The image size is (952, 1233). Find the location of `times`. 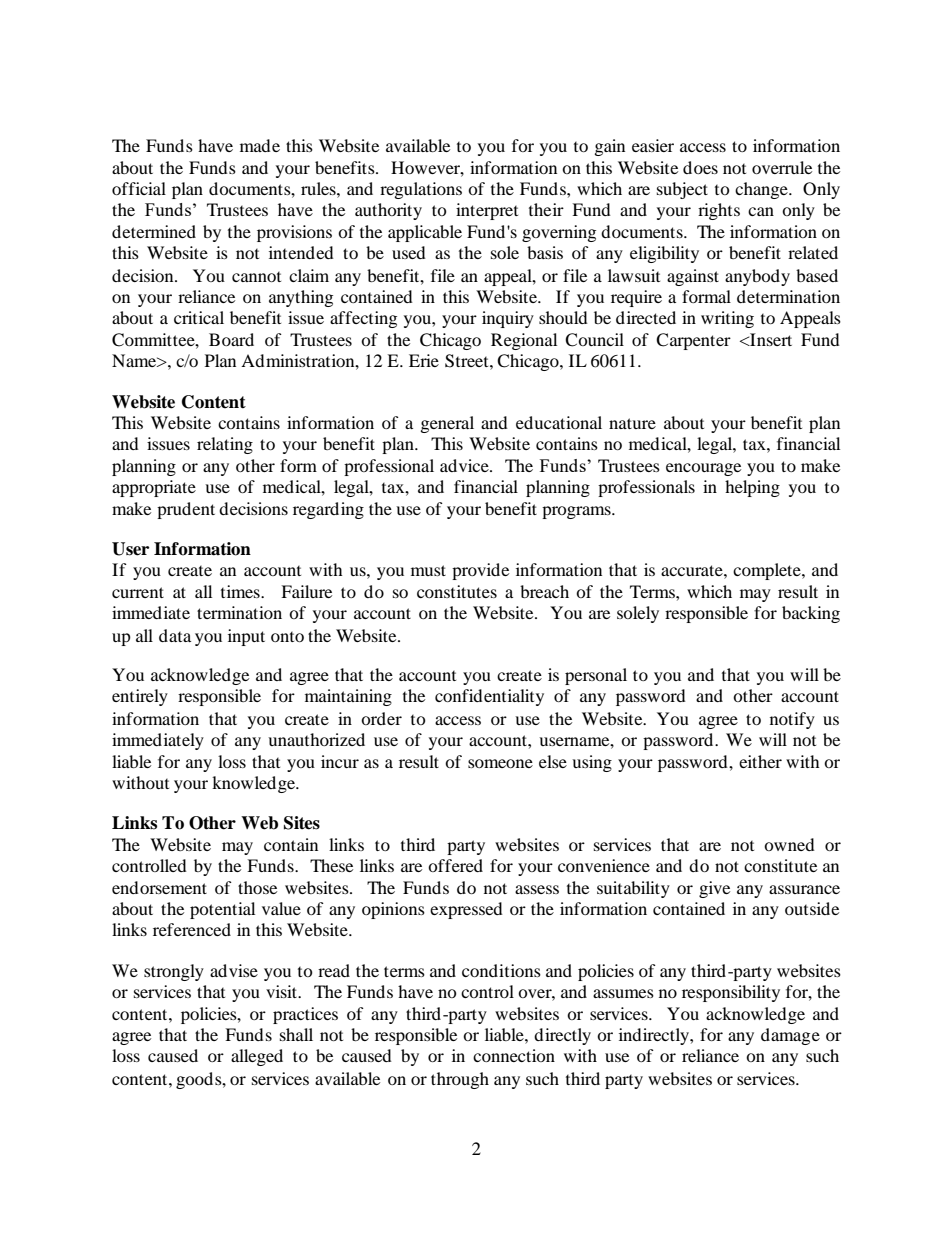

times is located at coordinates (241, 591).
